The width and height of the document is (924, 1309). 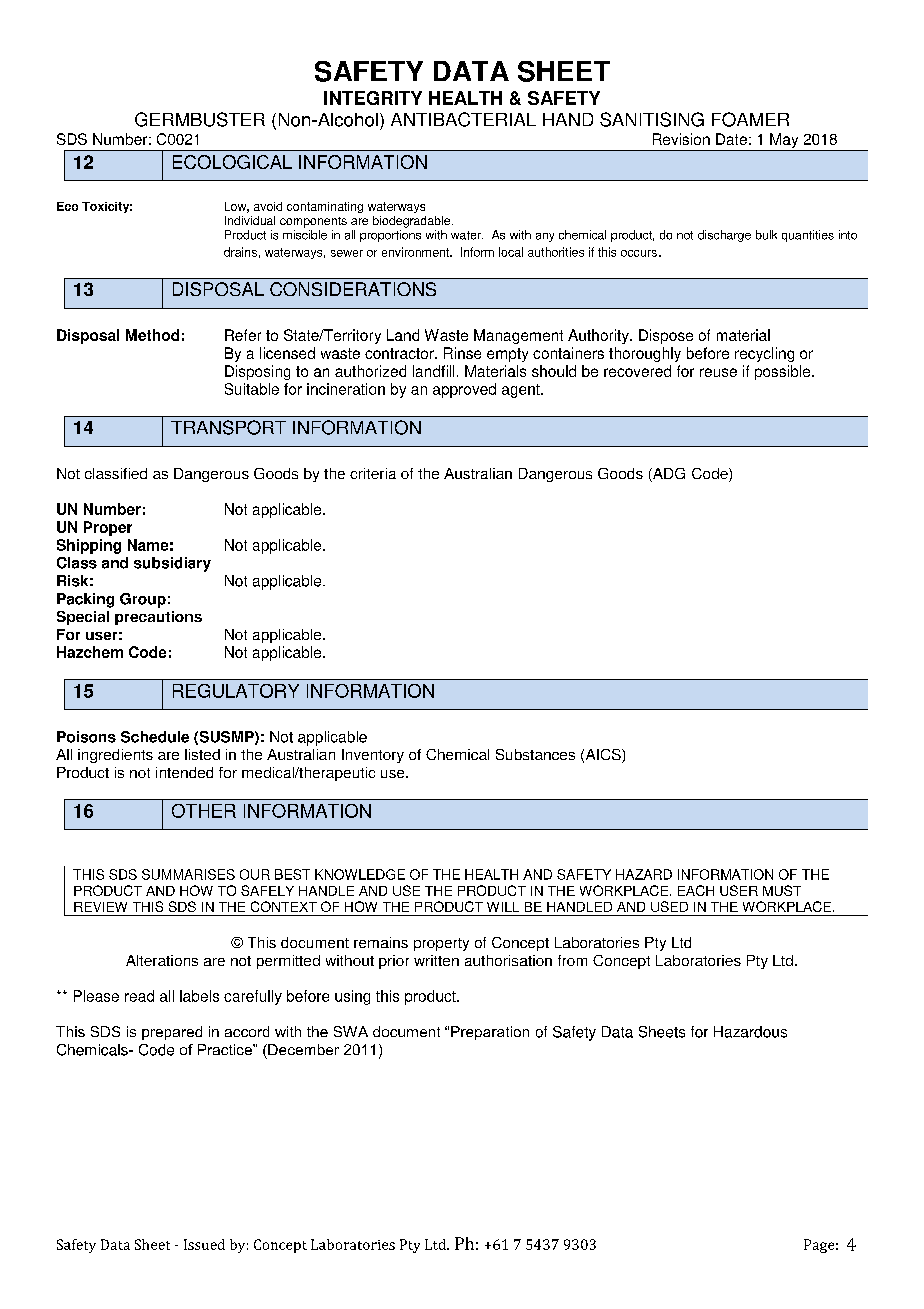 I want to click on EACH, so click(x=696, y=890).
